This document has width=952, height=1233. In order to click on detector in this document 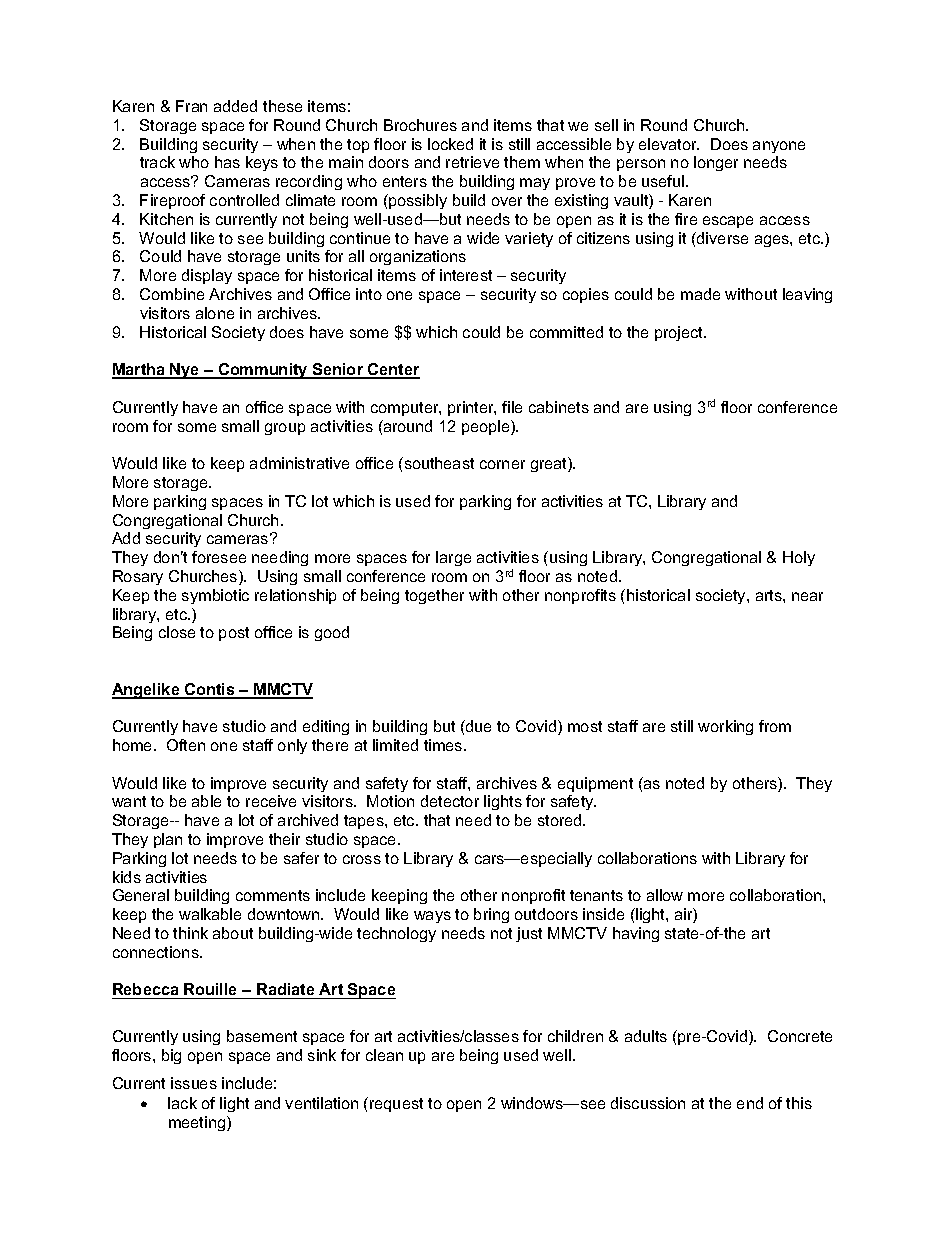, I will do `click(450, 801)`.
